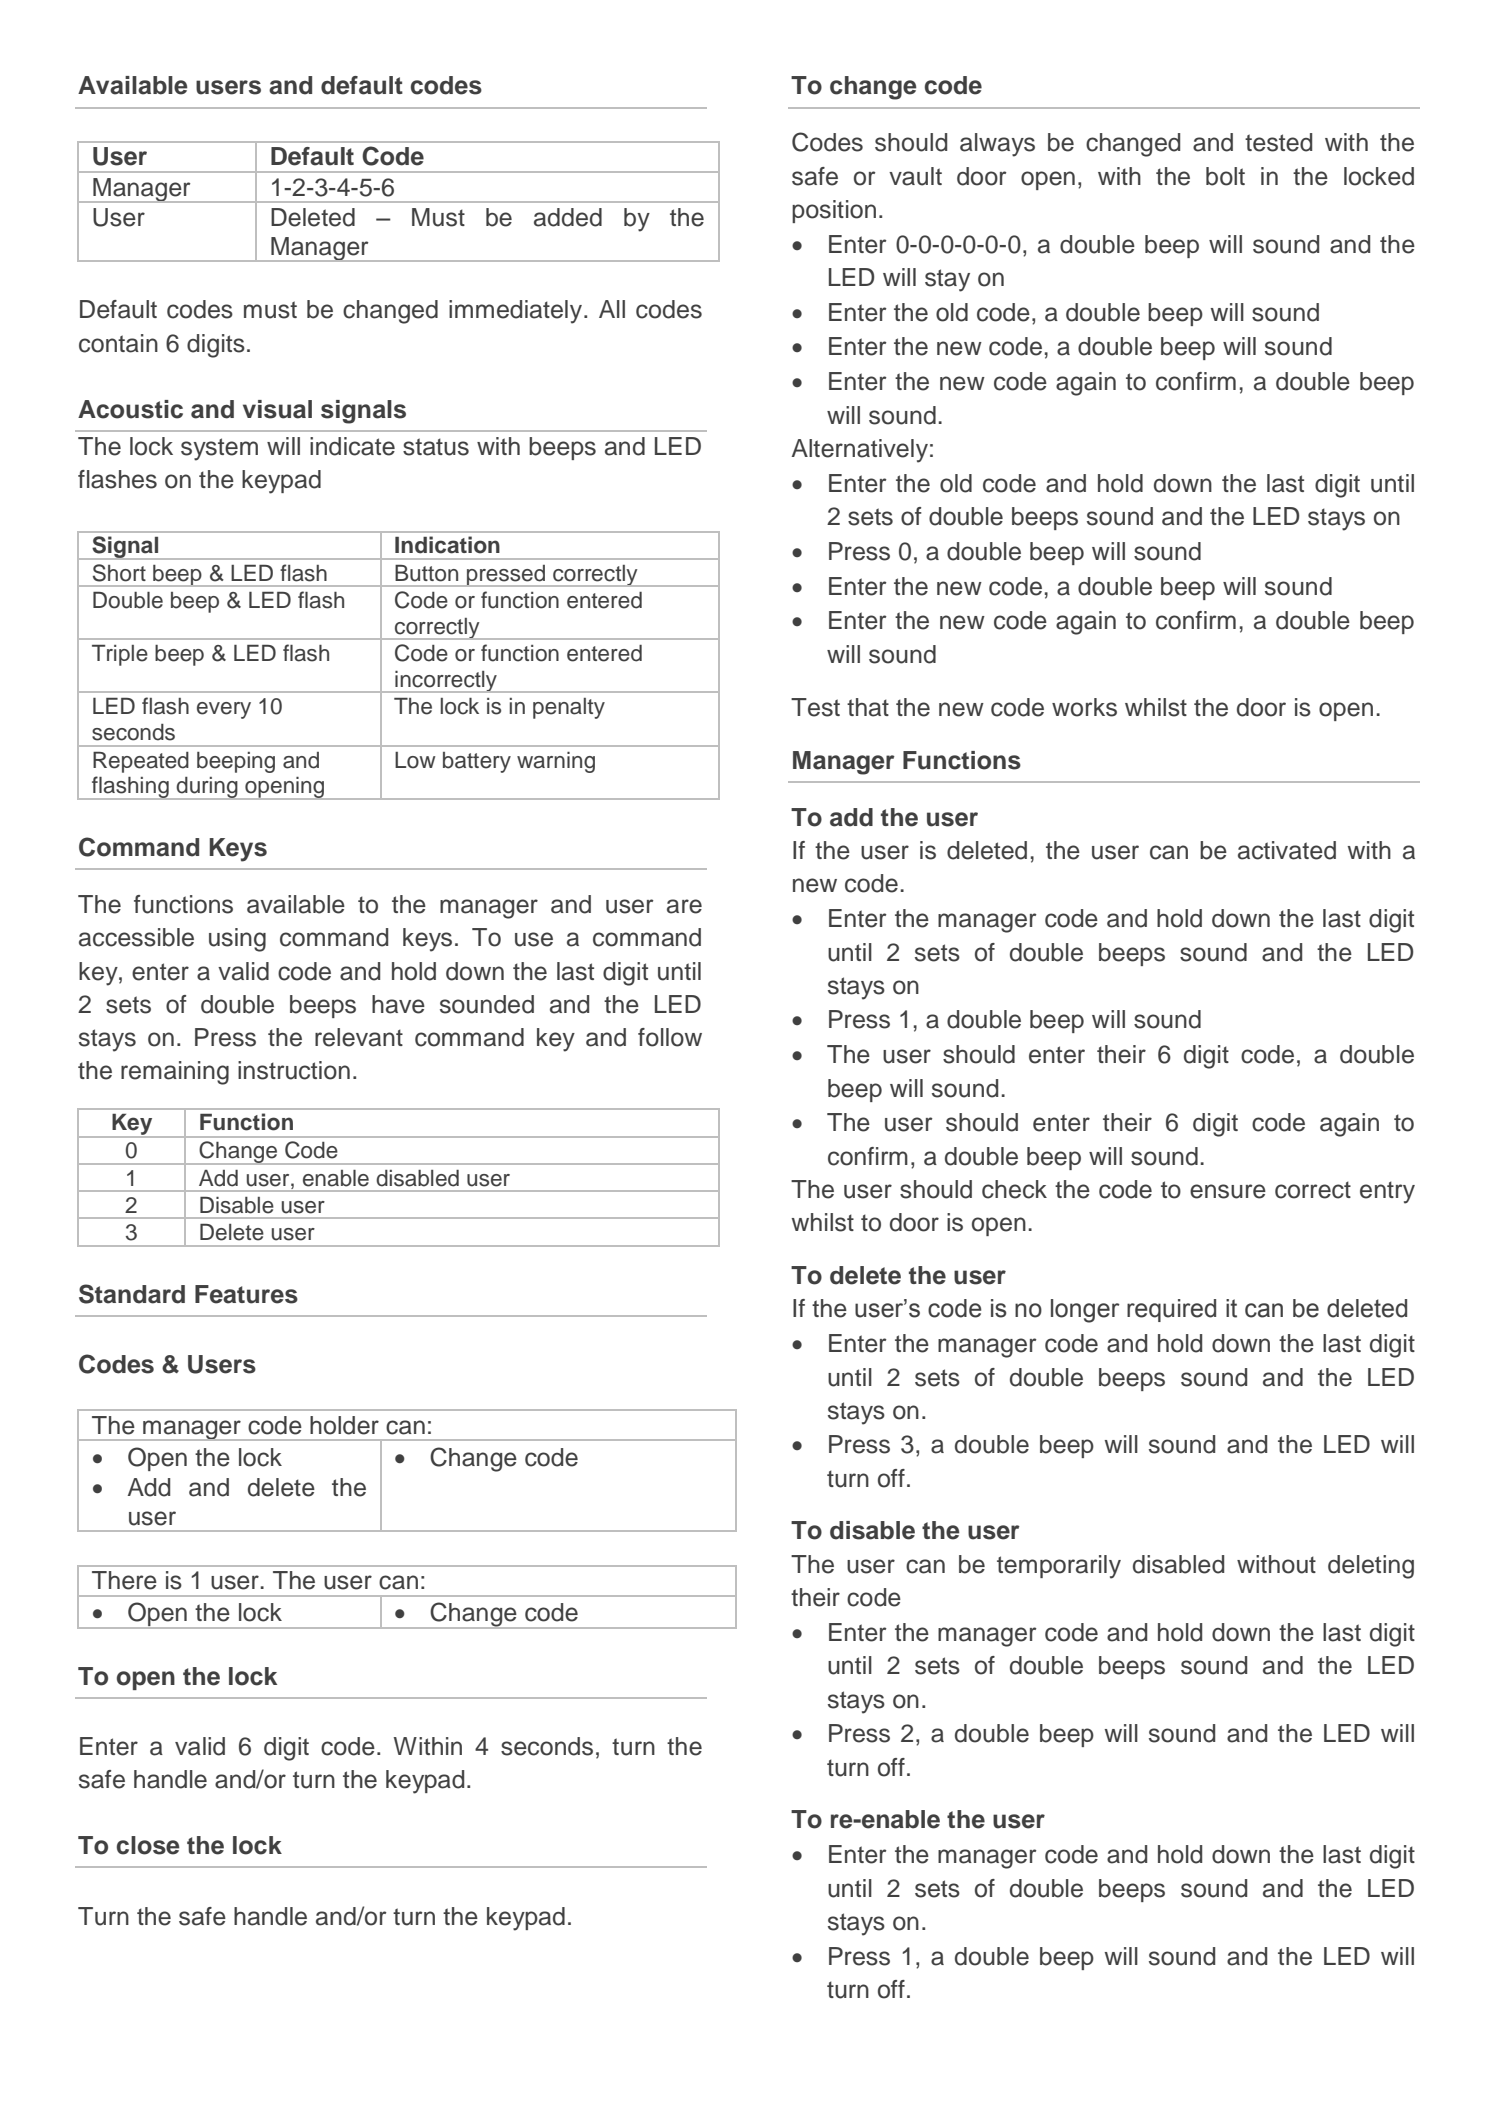 This screenshot has height=2113, width=1494. I want to click on position, so click(834, 211).
